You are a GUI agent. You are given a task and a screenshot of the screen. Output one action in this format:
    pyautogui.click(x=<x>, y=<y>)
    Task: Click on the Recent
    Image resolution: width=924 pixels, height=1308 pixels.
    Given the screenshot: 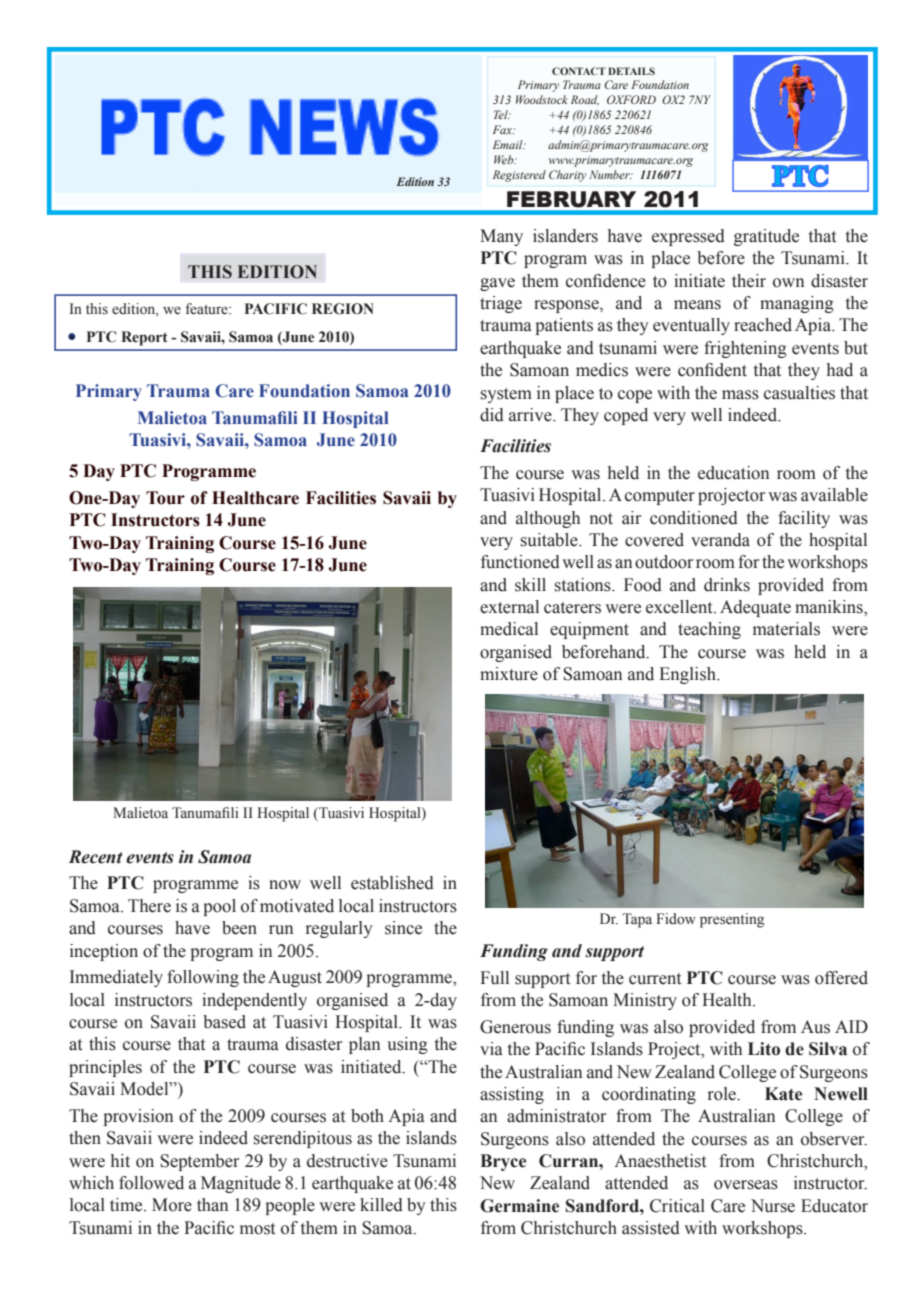 What is the action you would take?
    pyautogui.click(x=96, y=857)
